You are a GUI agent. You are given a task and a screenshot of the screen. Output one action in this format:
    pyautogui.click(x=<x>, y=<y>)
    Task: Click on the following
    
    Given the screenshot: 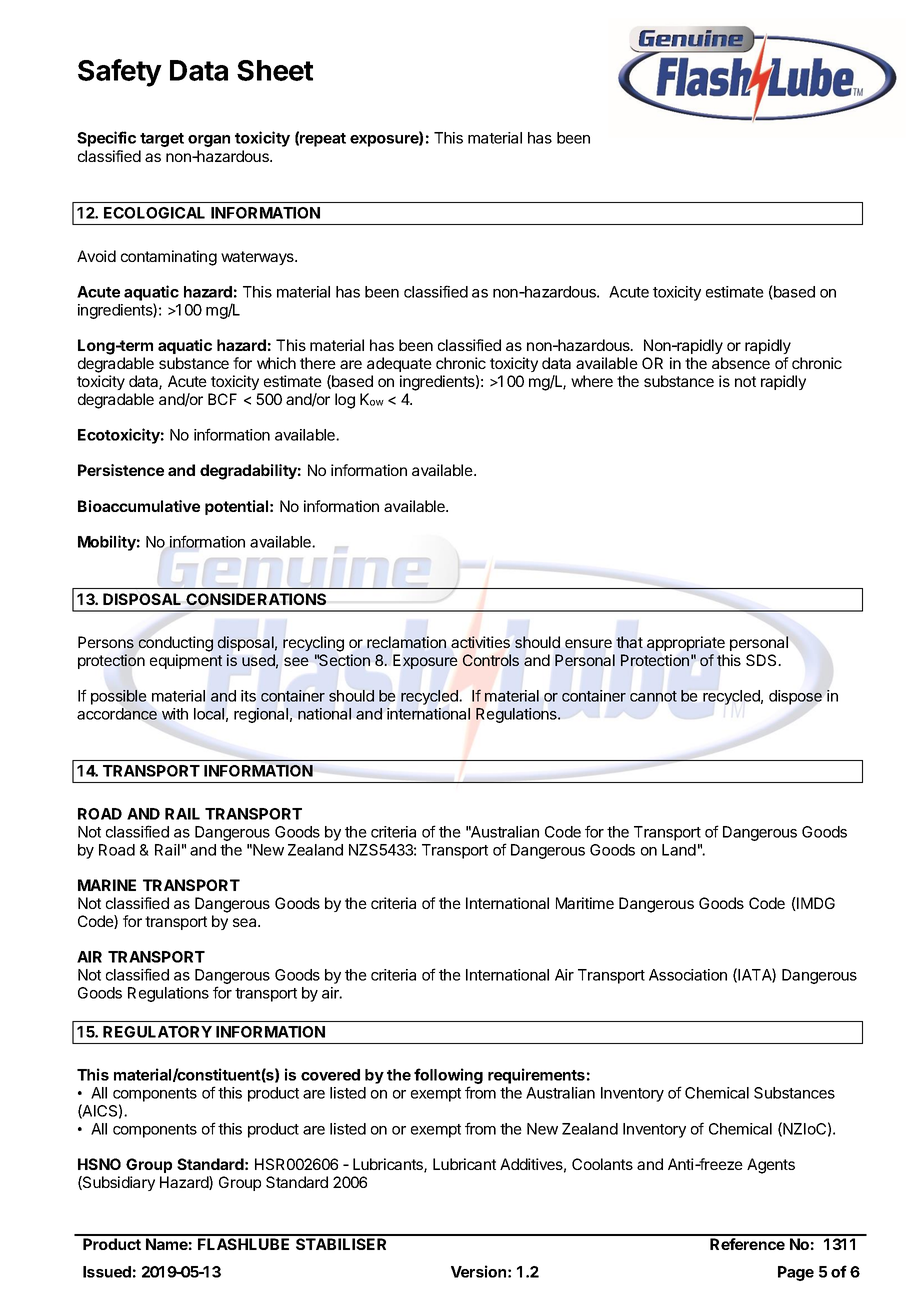 What is the action you would take?
    pyautogui.click(x=448, y=1077)
